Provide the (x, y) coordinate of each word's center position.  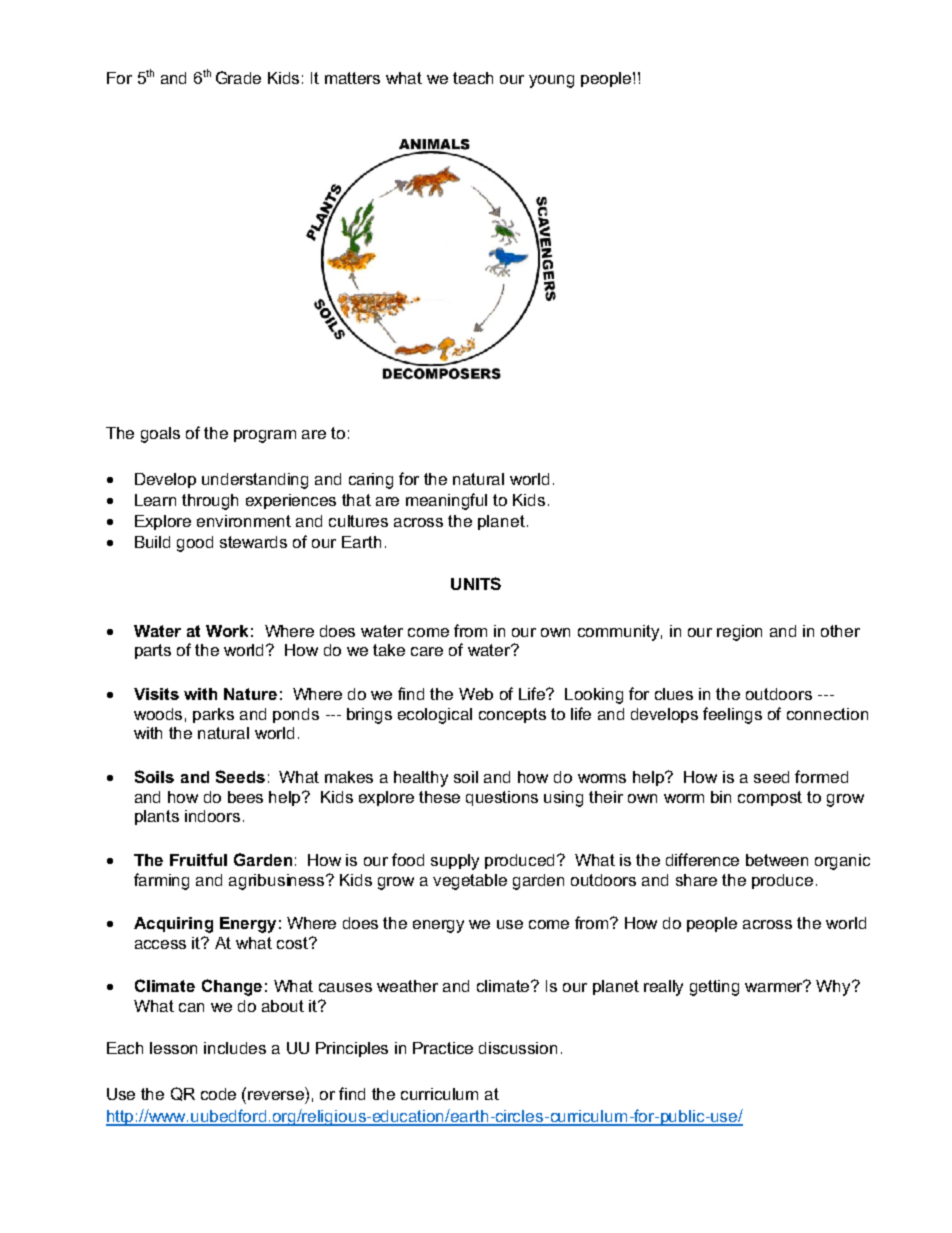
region (739, 633)
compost (770, 798)
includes (235, 1048)
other (840, 631)
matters (352, 78)
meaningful (446, 501)
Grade (238, 77)
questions (502, 798)
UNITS (476, 583)
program (265, 436)
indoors (212, 816)
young (551, 81)
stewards (253, 542)
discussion (518, 1048)
